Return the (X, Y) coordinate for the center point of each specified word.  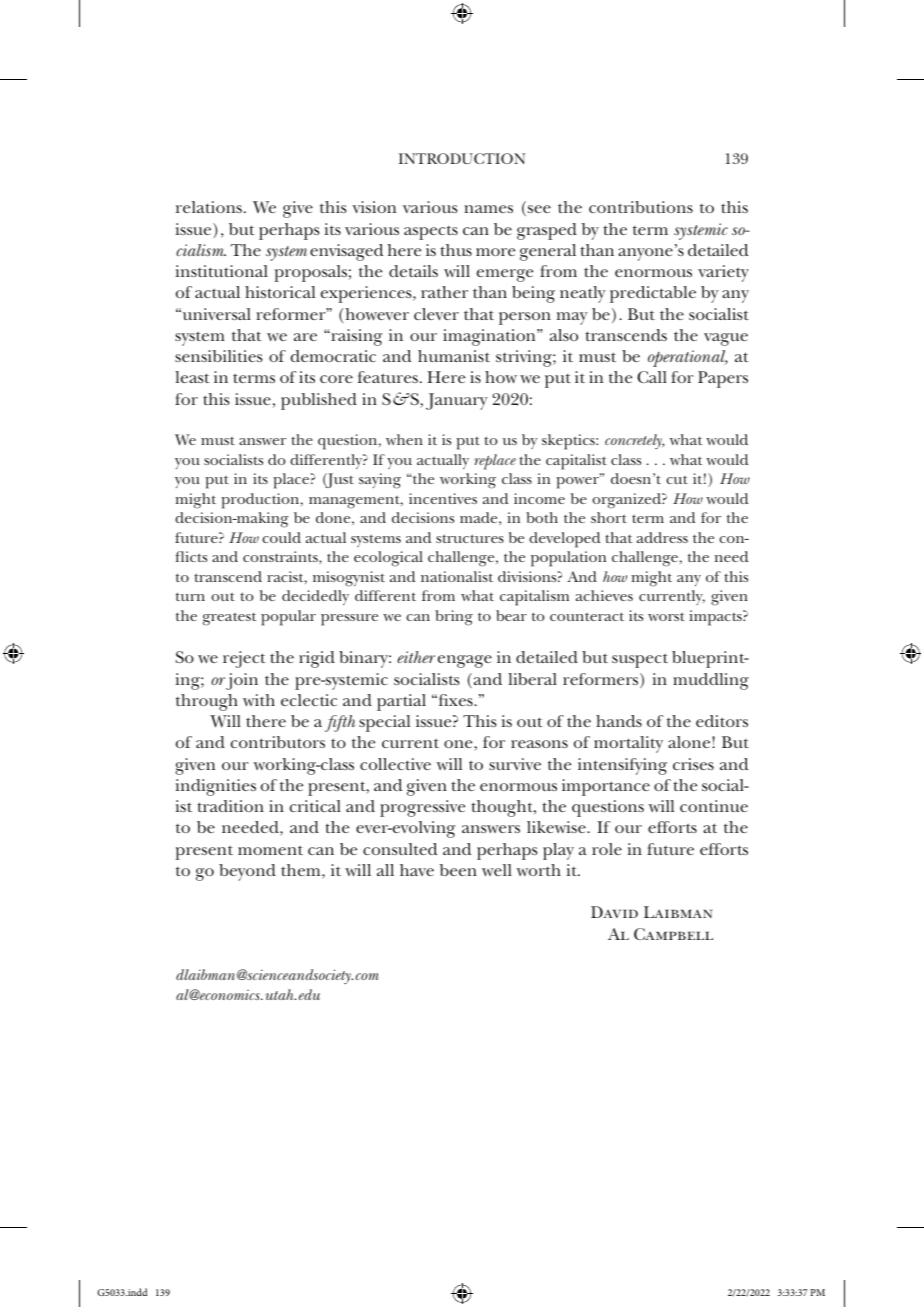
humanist (454, 356)
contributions (641, 207)
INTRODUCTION (462, 158)
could (281, 537)
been (458, 870)
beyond (247, 872)
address (662, 537)
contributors (277, 742)
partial (401, 702)
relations (209, 207)
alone (690, 742)
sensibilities (219, 356)
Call (652, 377)
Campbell (673, 934)
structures (470, 538)
